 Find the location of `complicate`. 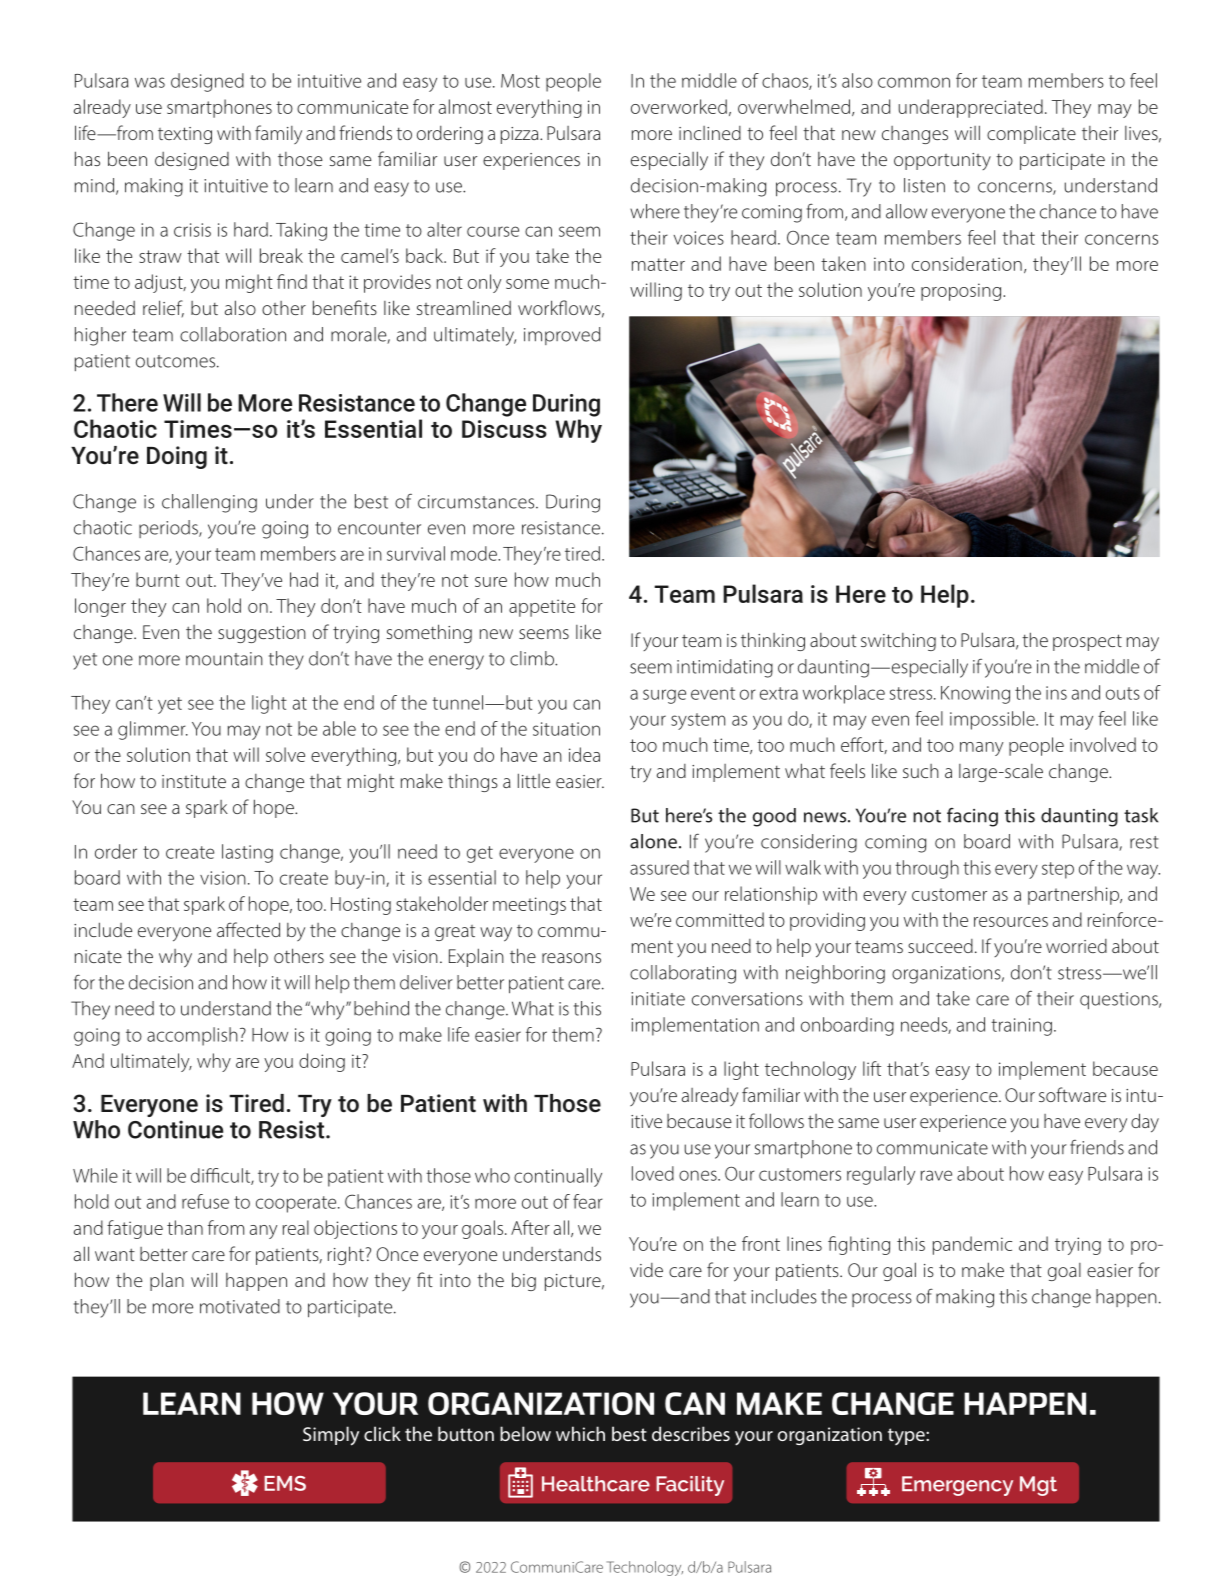

complicate is located at coordinates (1031, 135).
